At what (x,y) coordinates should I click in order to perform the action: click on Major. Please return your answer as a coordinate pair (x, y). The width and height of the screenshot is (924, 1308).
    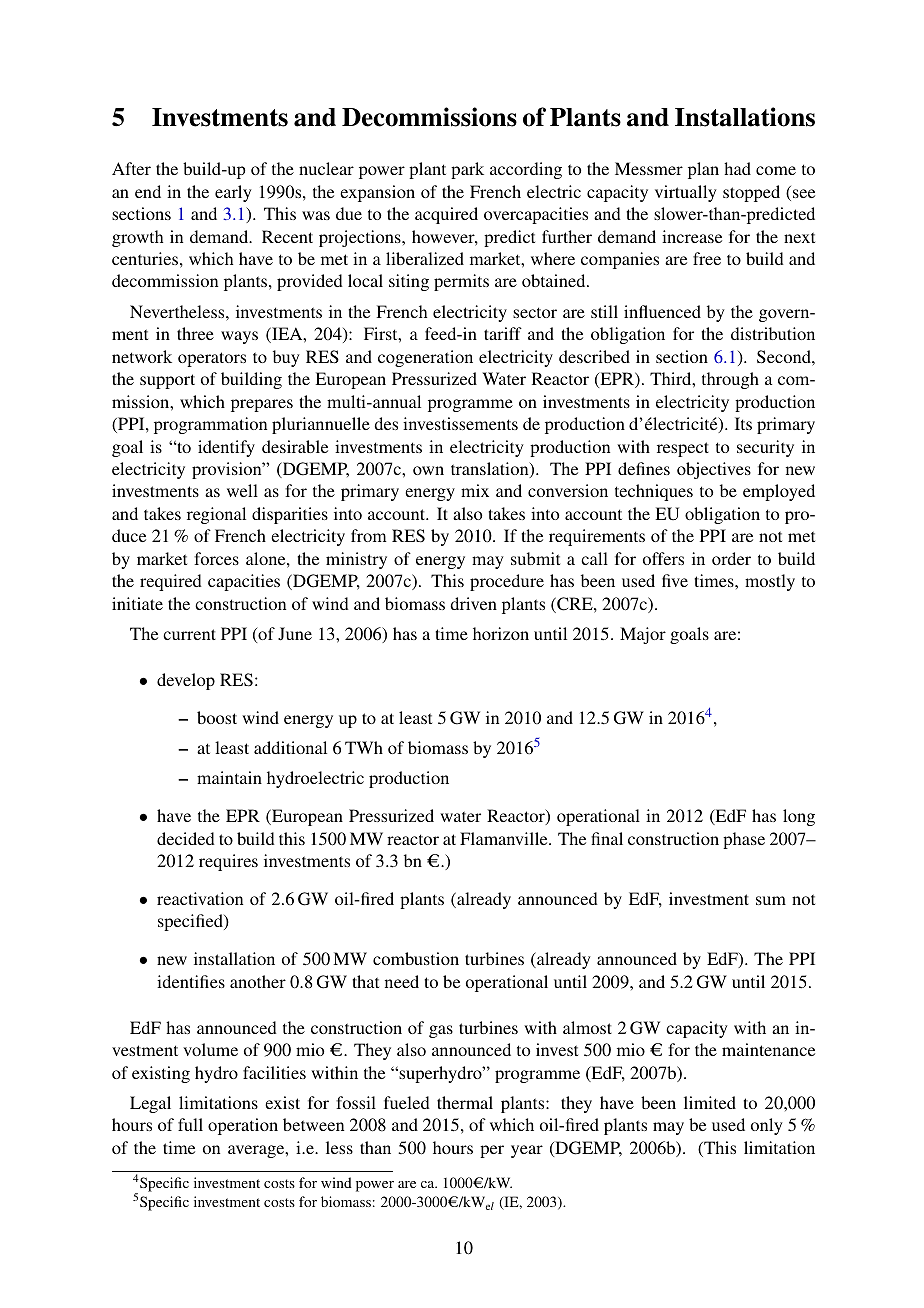
    Looking at the image, I should click on (643, 635).
